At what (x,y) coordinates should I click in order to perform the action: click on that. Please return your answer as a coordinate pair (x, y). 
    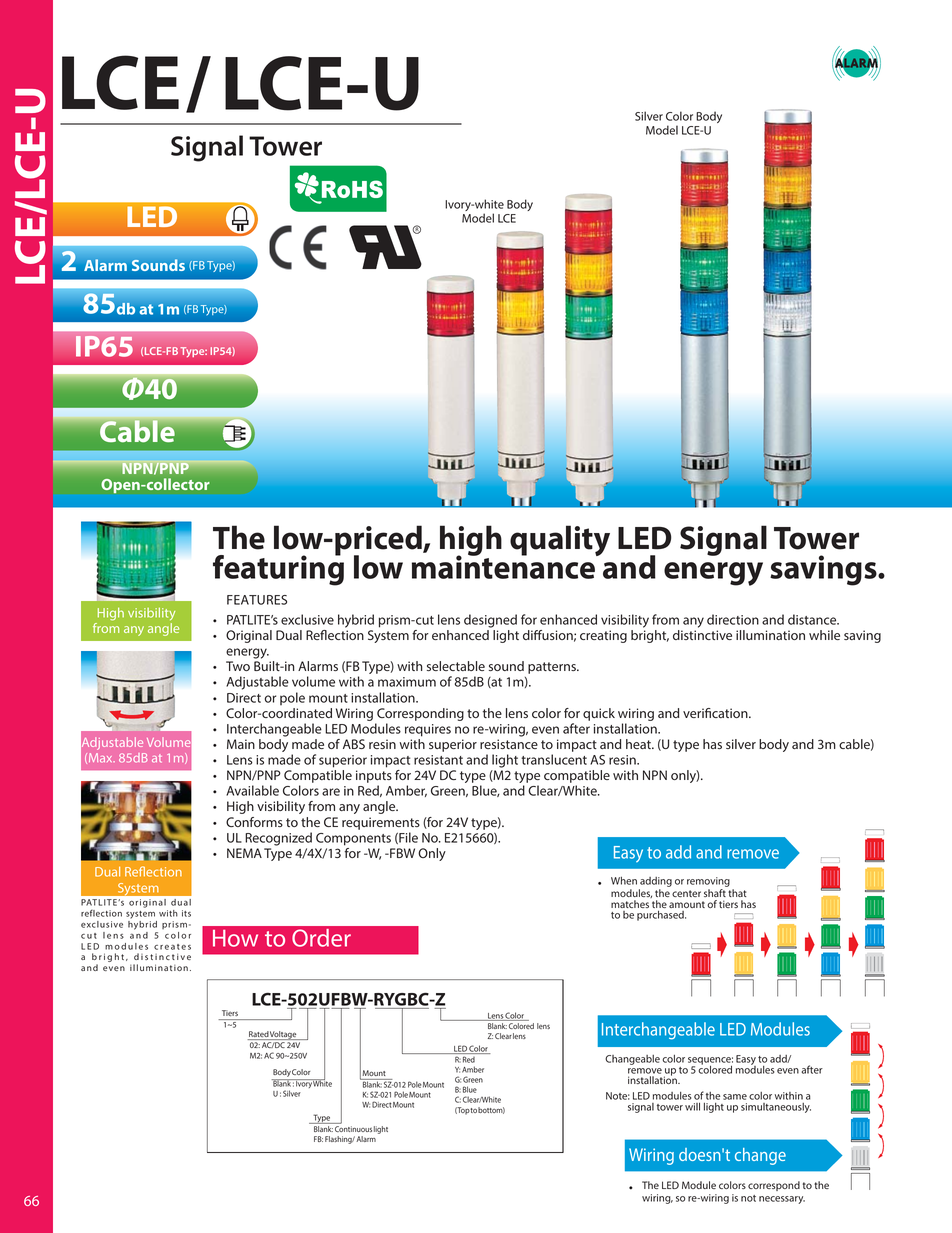
    Looking at the image, I should click on (737, 893).
